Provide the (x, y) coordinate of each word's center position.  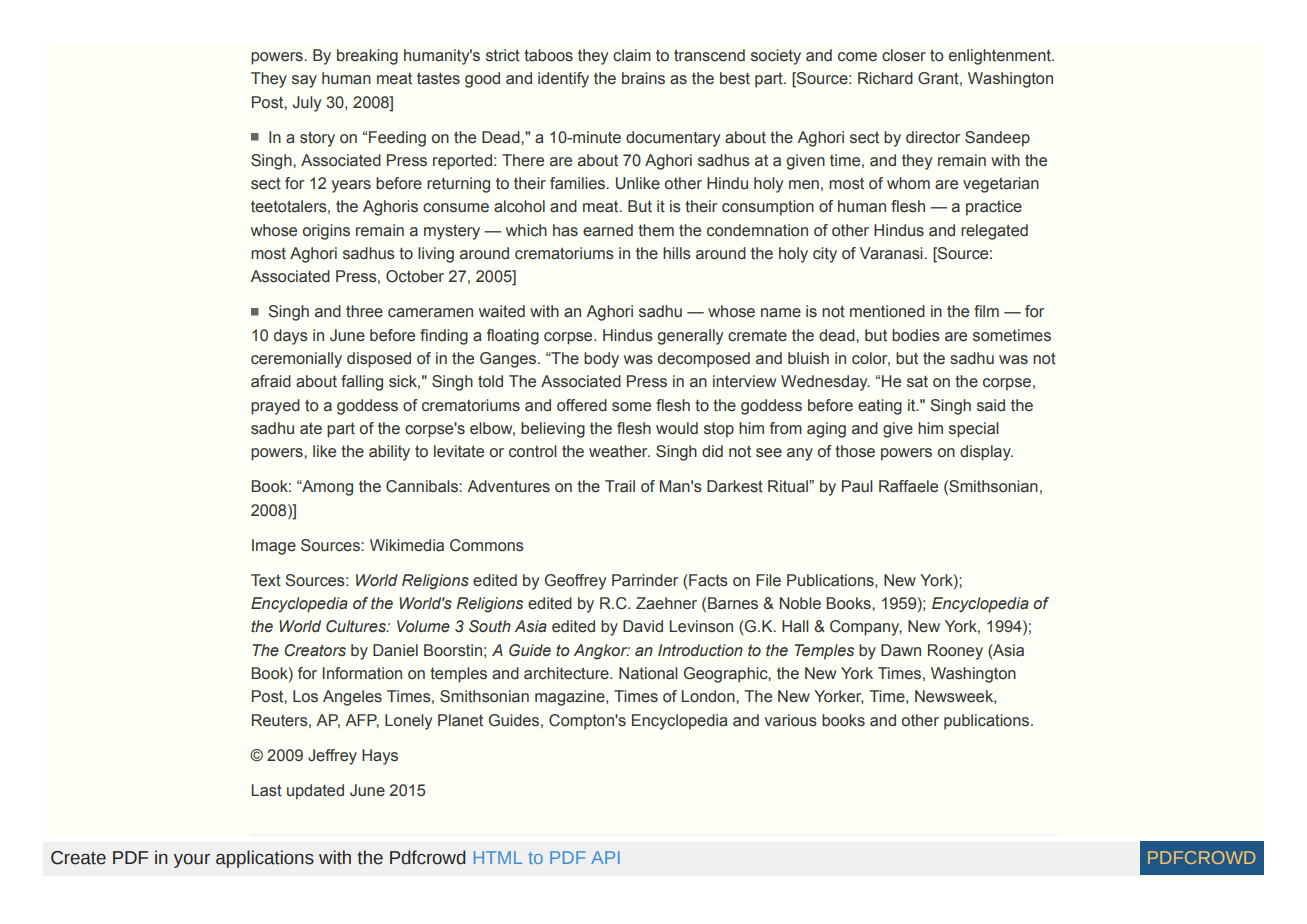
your (192, 861)
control (533, 451)
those (855, 451)
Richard (885, 78)
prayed (275, 407)
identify (563, 80)
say (304, 81)
